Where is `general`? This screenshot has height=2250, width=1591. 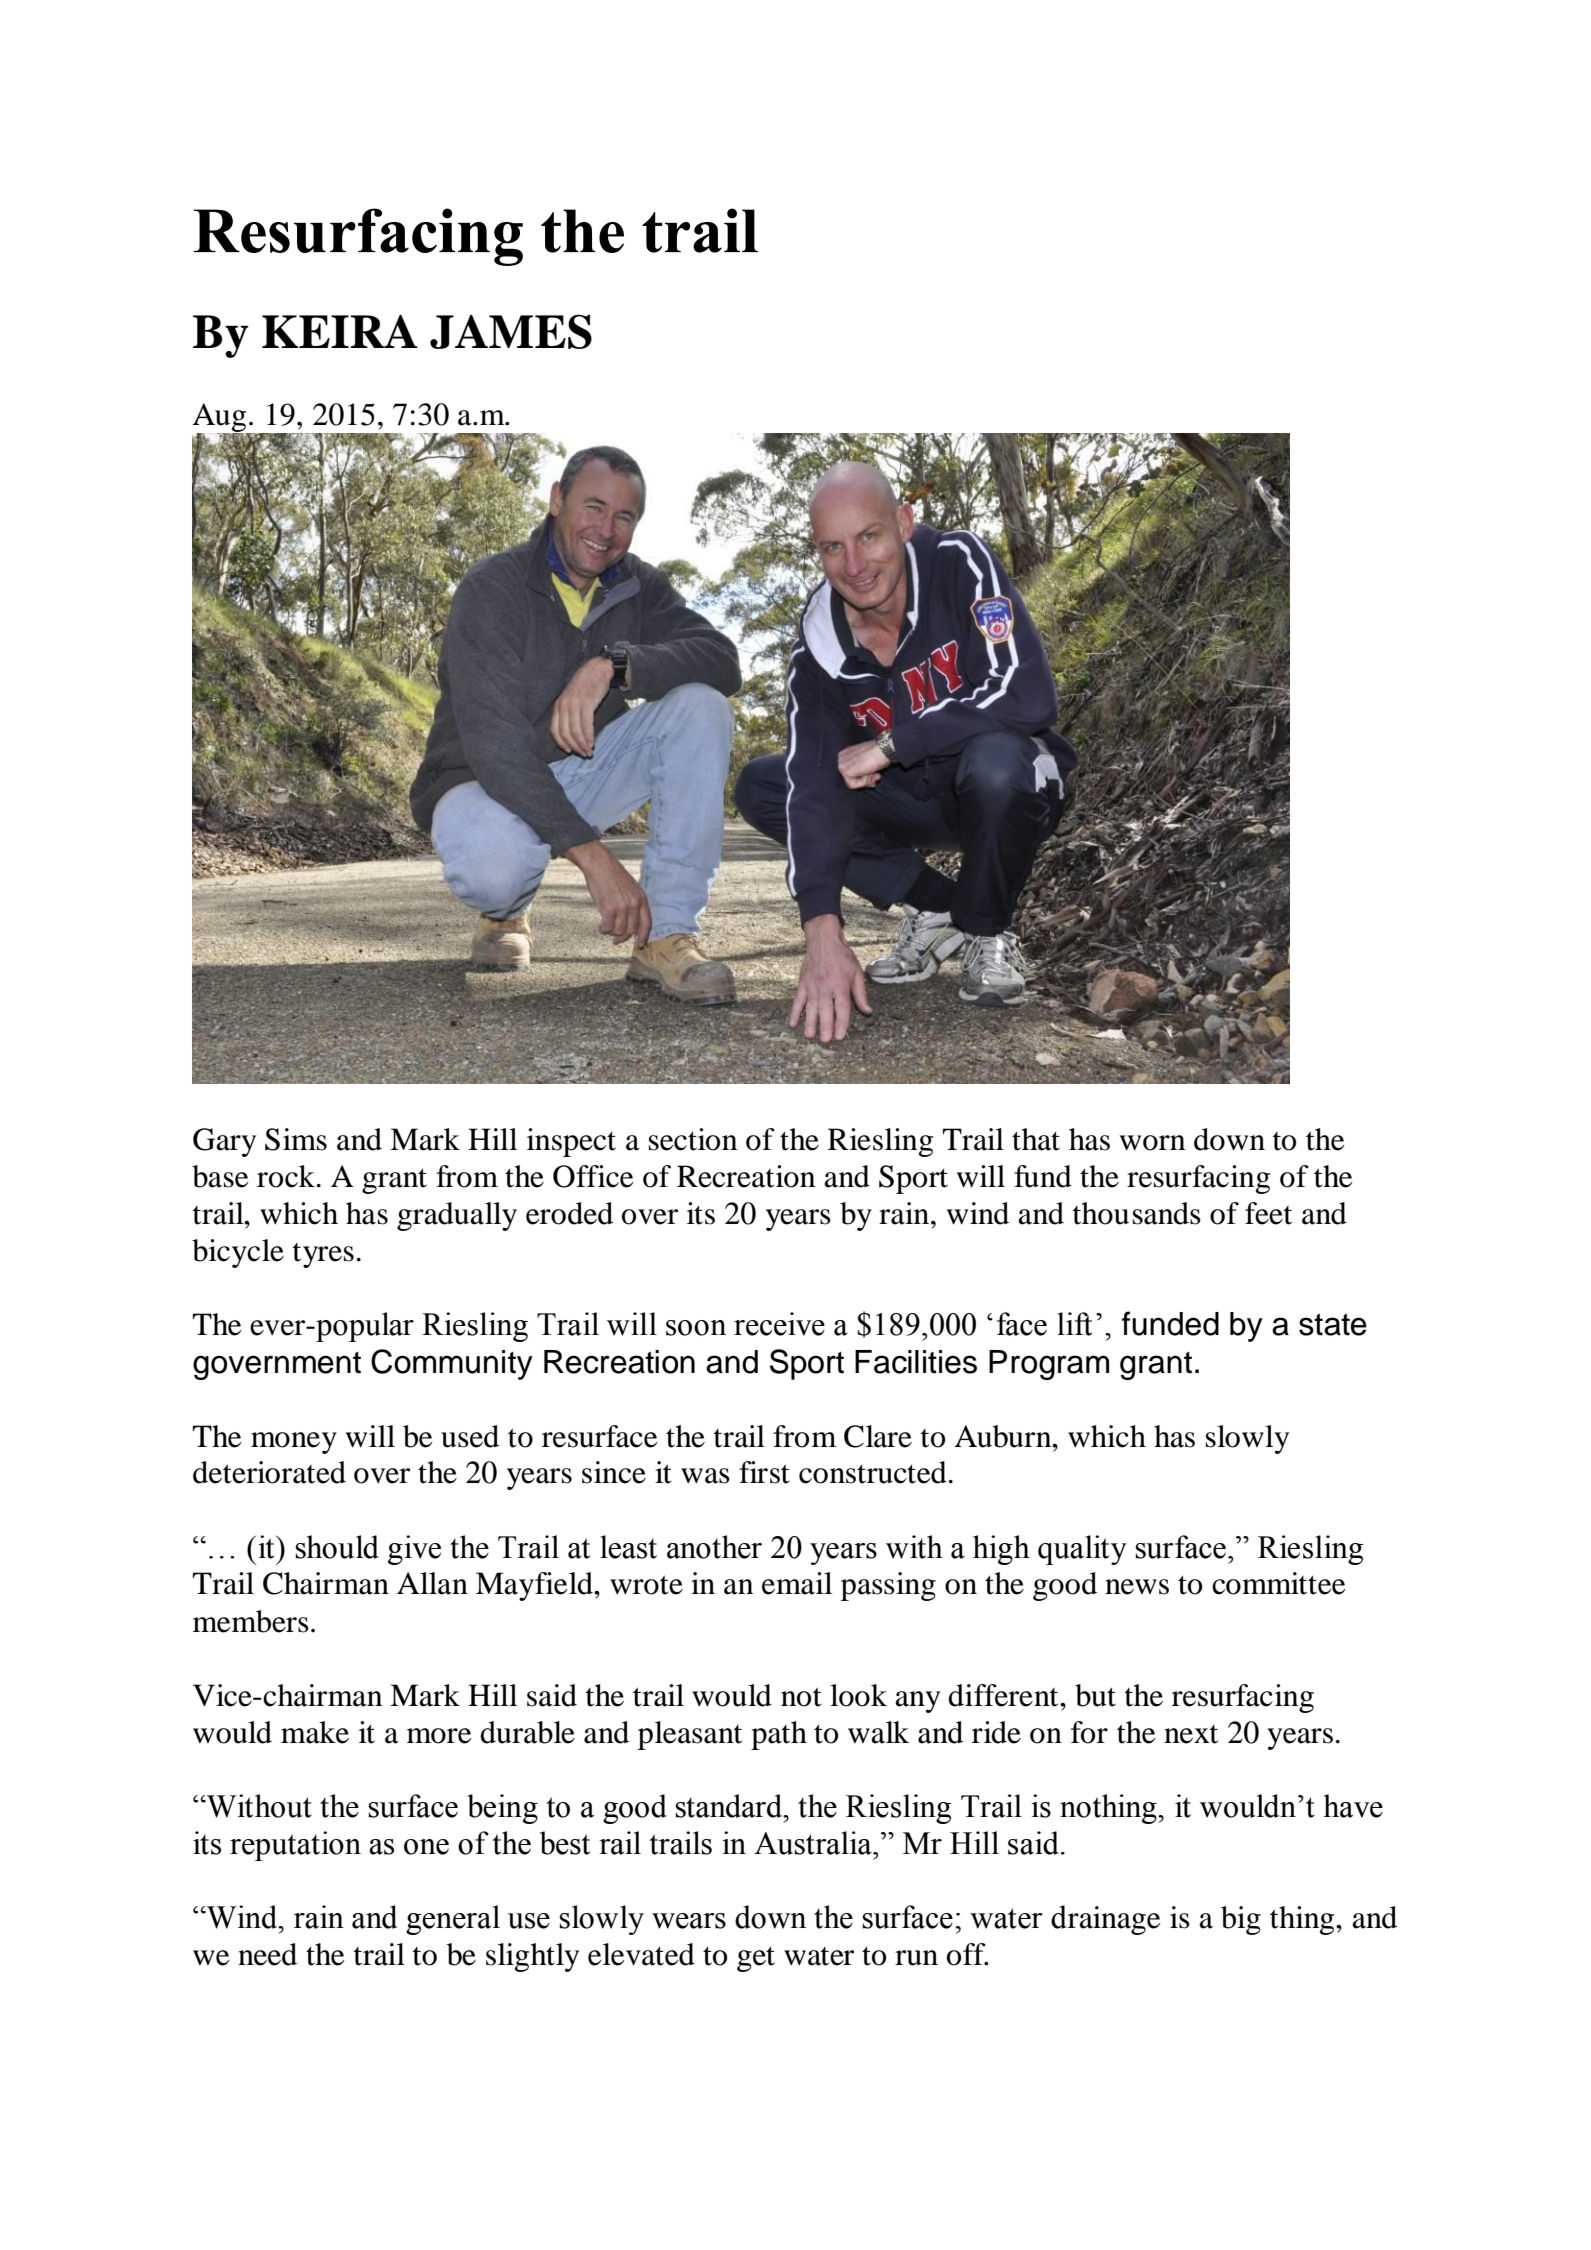 general is located at coordinates (453, 1920).
